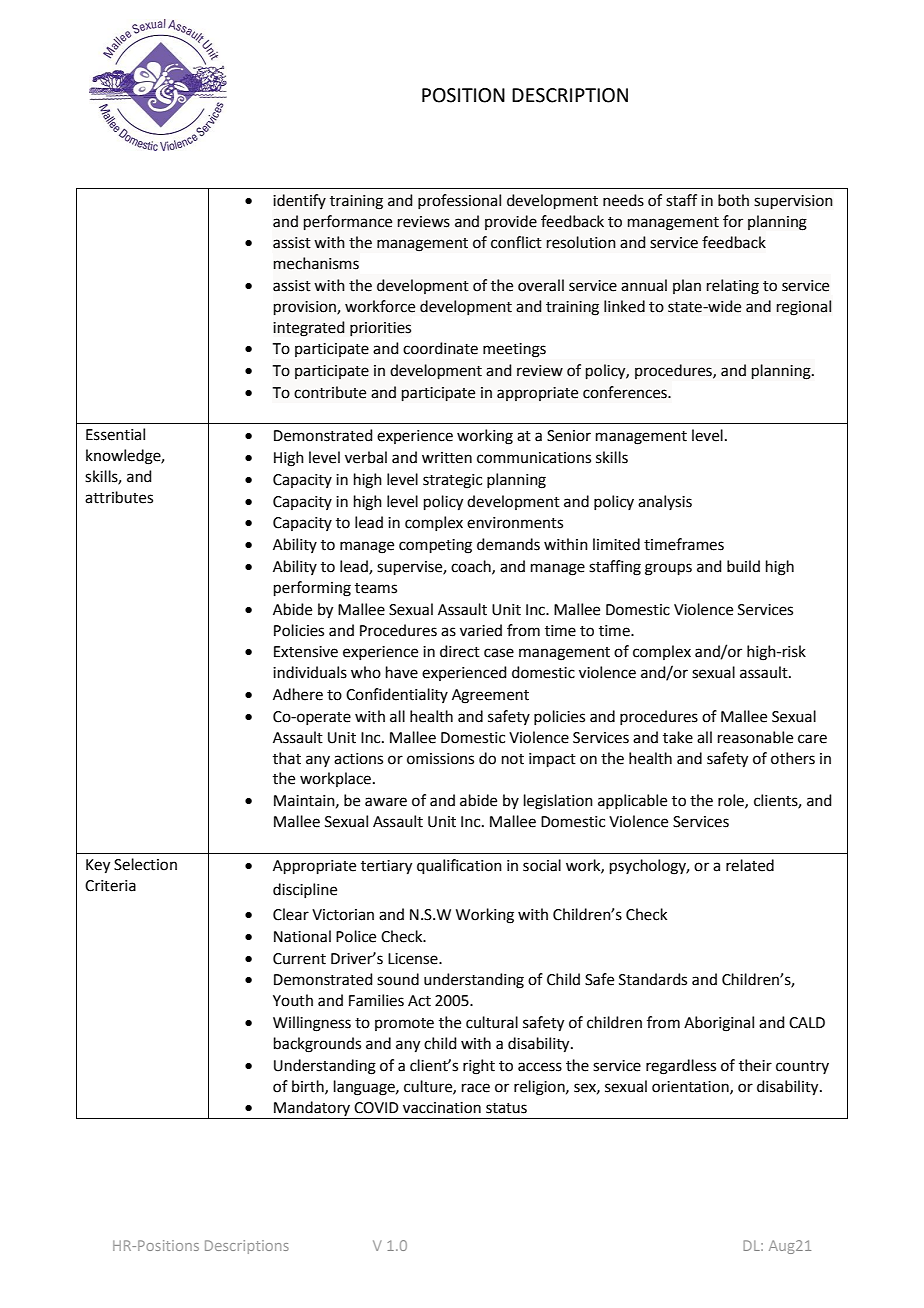 Image resolution: width=924 pixels, height=1308 pixels. Describe the element at coordinates (476, 1088) in the screenshot. I see `race` at that location.
